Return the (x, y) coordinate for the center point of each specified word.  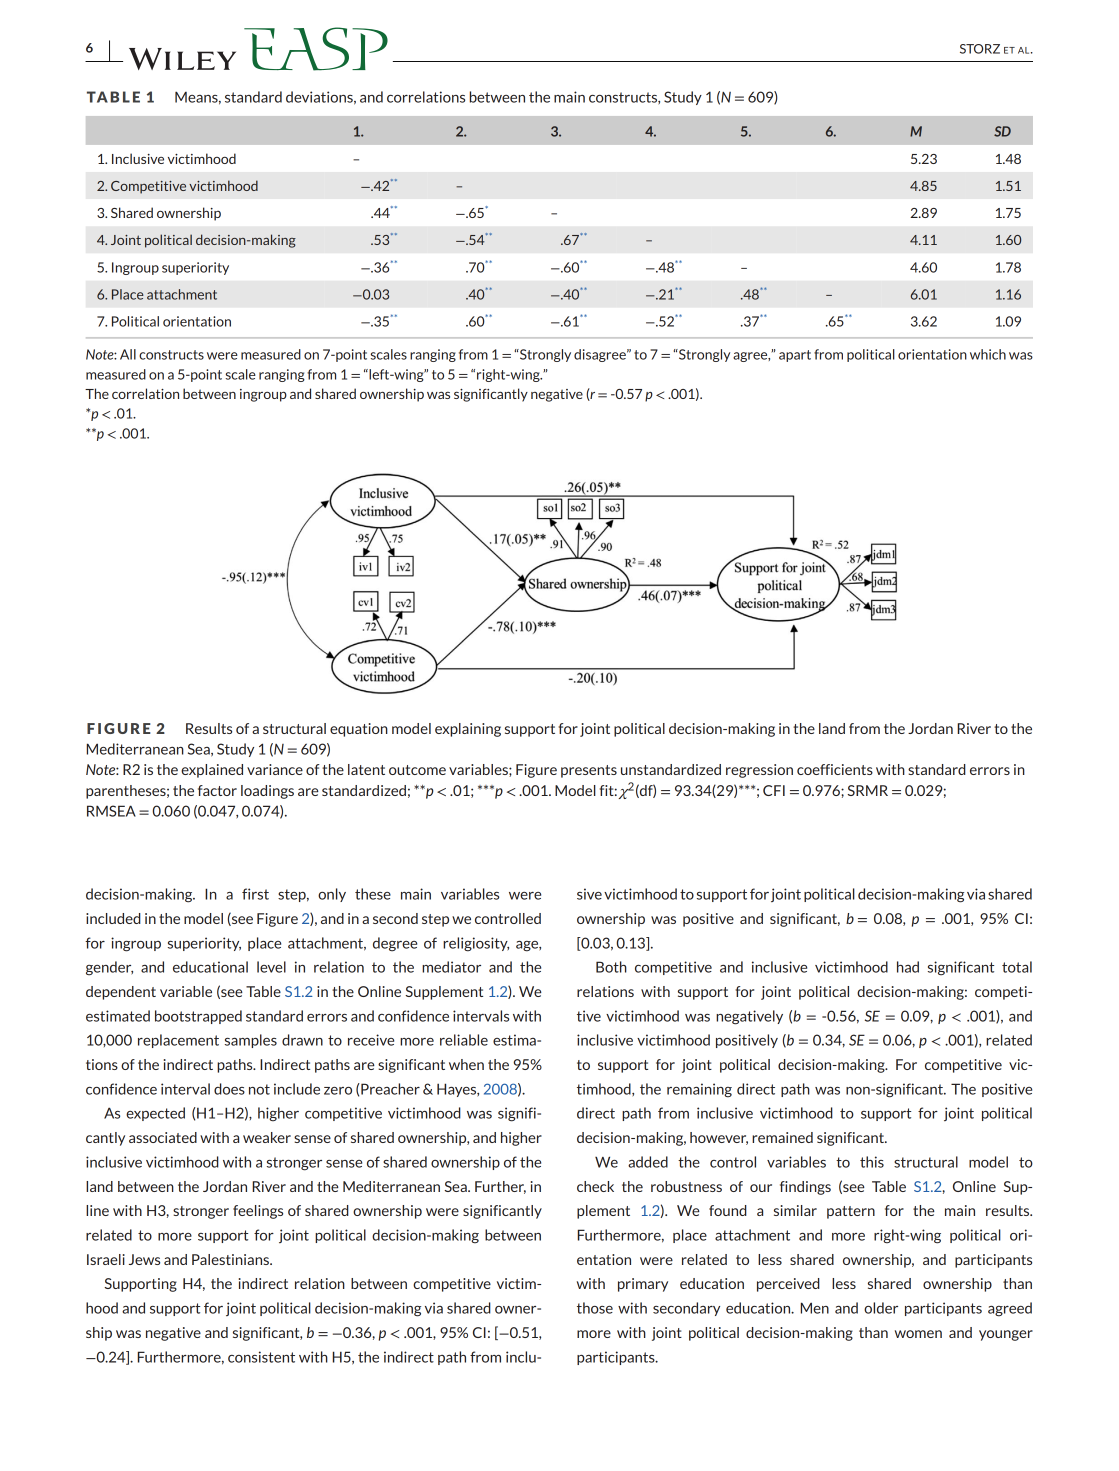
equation (359, 730)
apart (795, 356)
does (229, 1089)
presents (589, 771)
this (872, 1162)
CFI (774, 790)
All (128, 354)
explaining (468, 730)
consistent (261, 1357)
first (255, 894)
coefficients (835, 769)
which (988, 354)
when (466, 1064)
